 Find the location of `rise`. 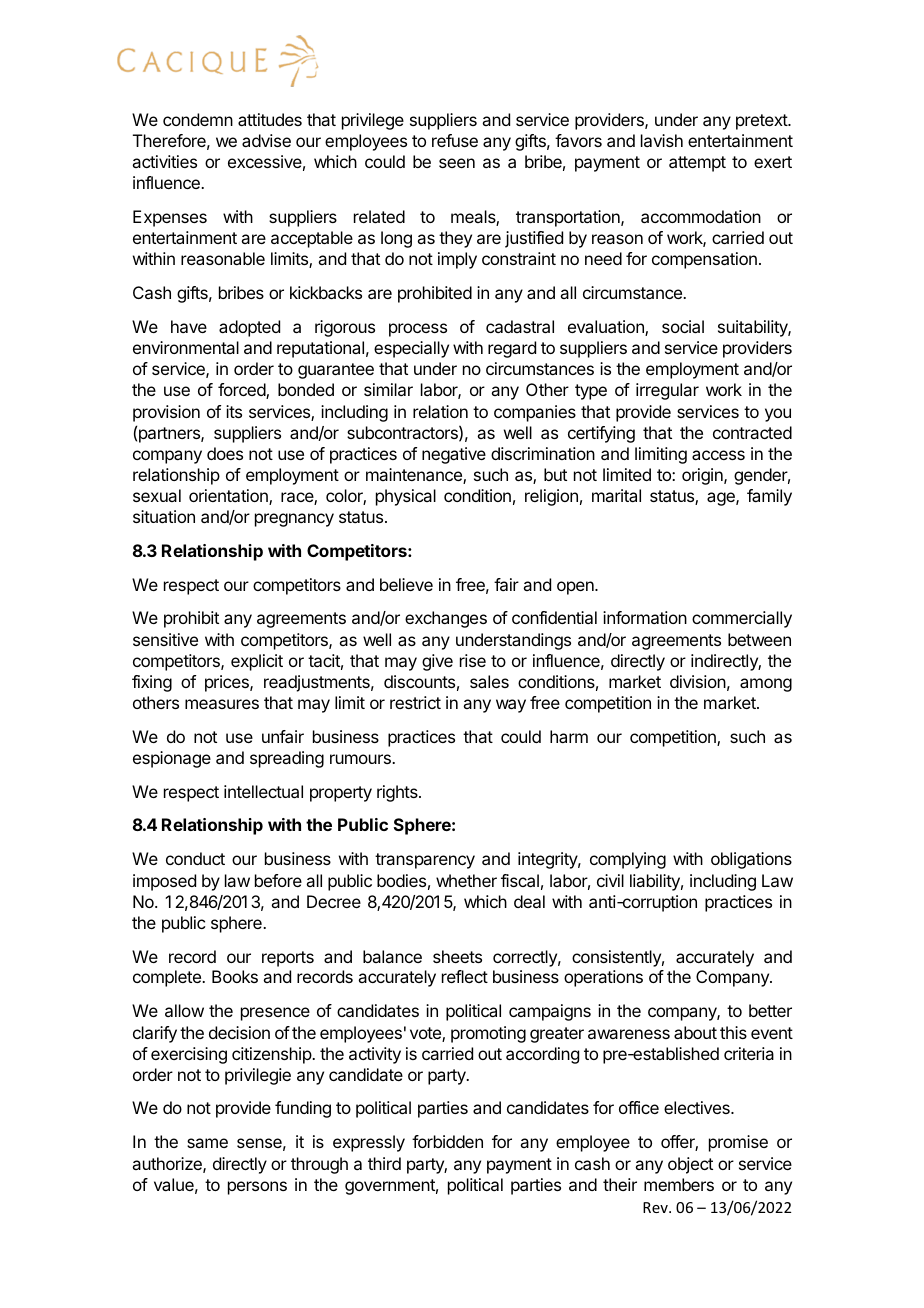

rise is located at coordinates (473, 660).
